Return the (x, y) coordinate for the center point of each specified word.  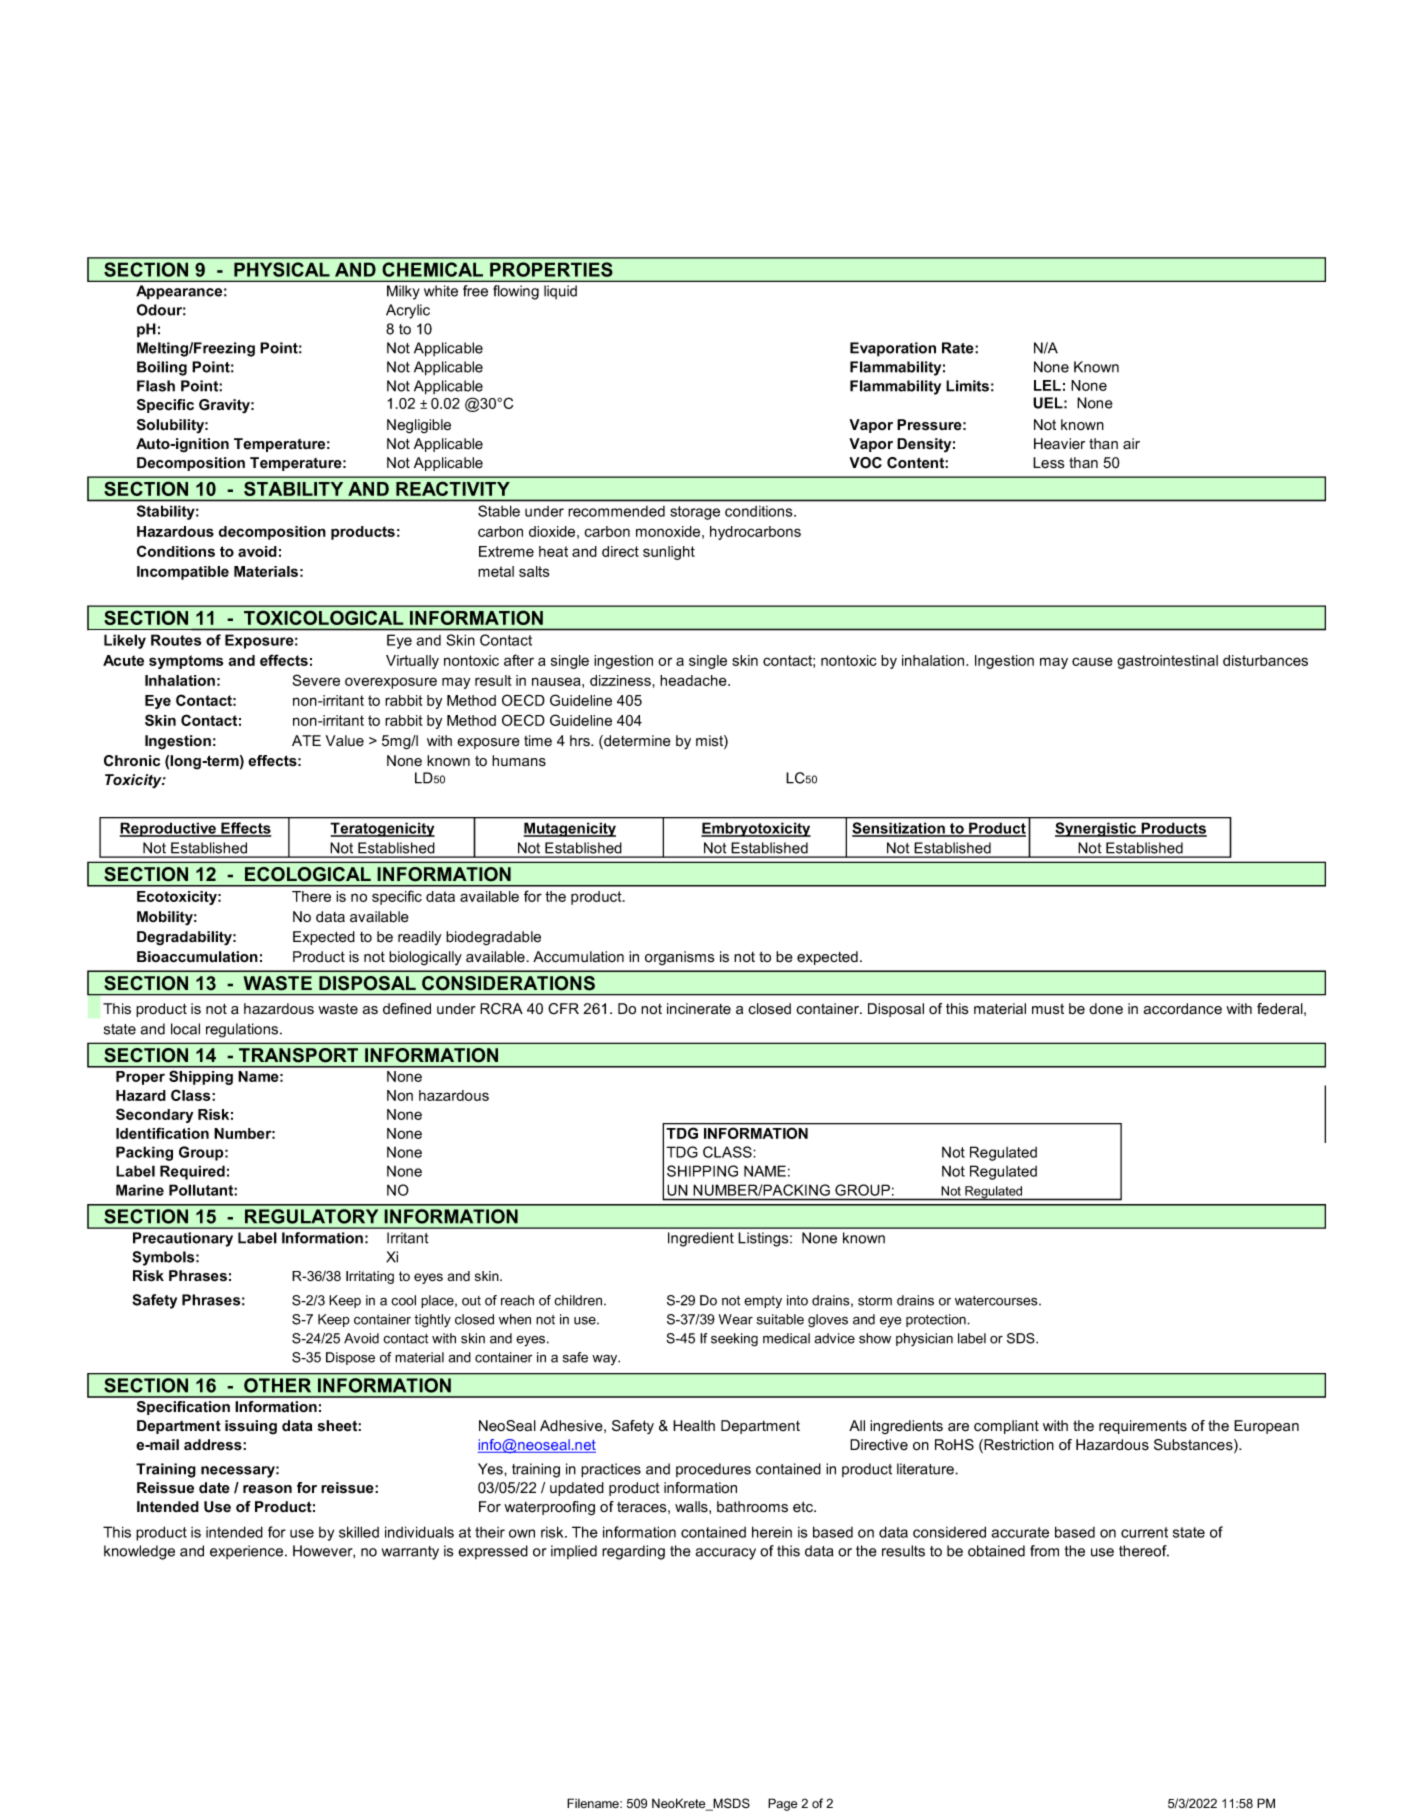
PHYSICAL (282, 269)
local (185, 1029)
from (1044, 1551)
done (1106, 1009)
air (1131, 443)
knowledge (139, 1552)
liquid (560, 292)
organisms (680, 958)
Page (782, 1804)
